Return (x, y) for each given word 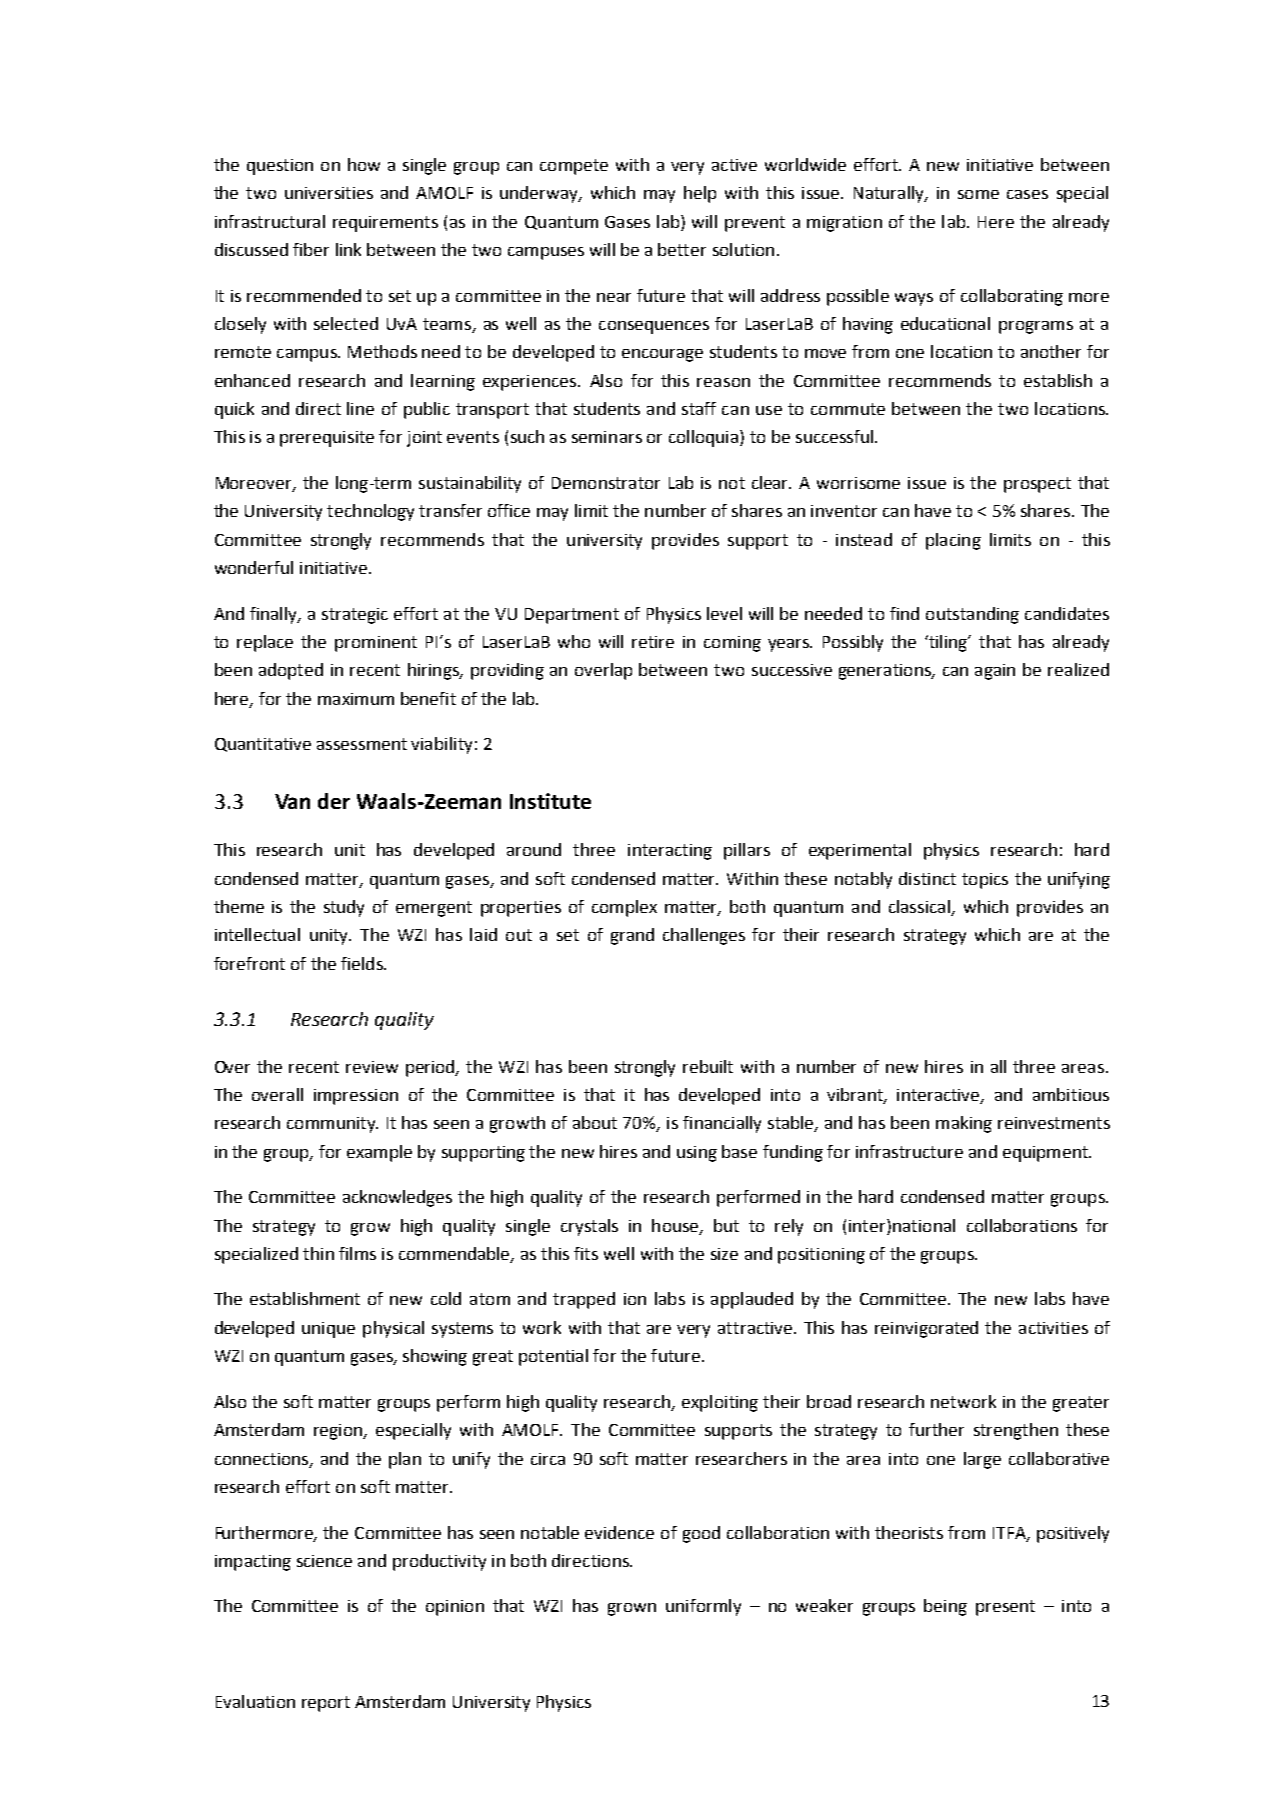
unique (328, 1330)
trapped (584, 1300)
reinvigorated (926, 1329)
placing (953, 541)
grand (632, 936)
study (344, 908)
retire (653, 642)
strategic (355, 616)
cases (1027, 194)
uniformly (703, 1607)
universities (329, 193)
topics (985, 881)
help (700, 194)
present (1005, 1608)
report (326, 1704)
